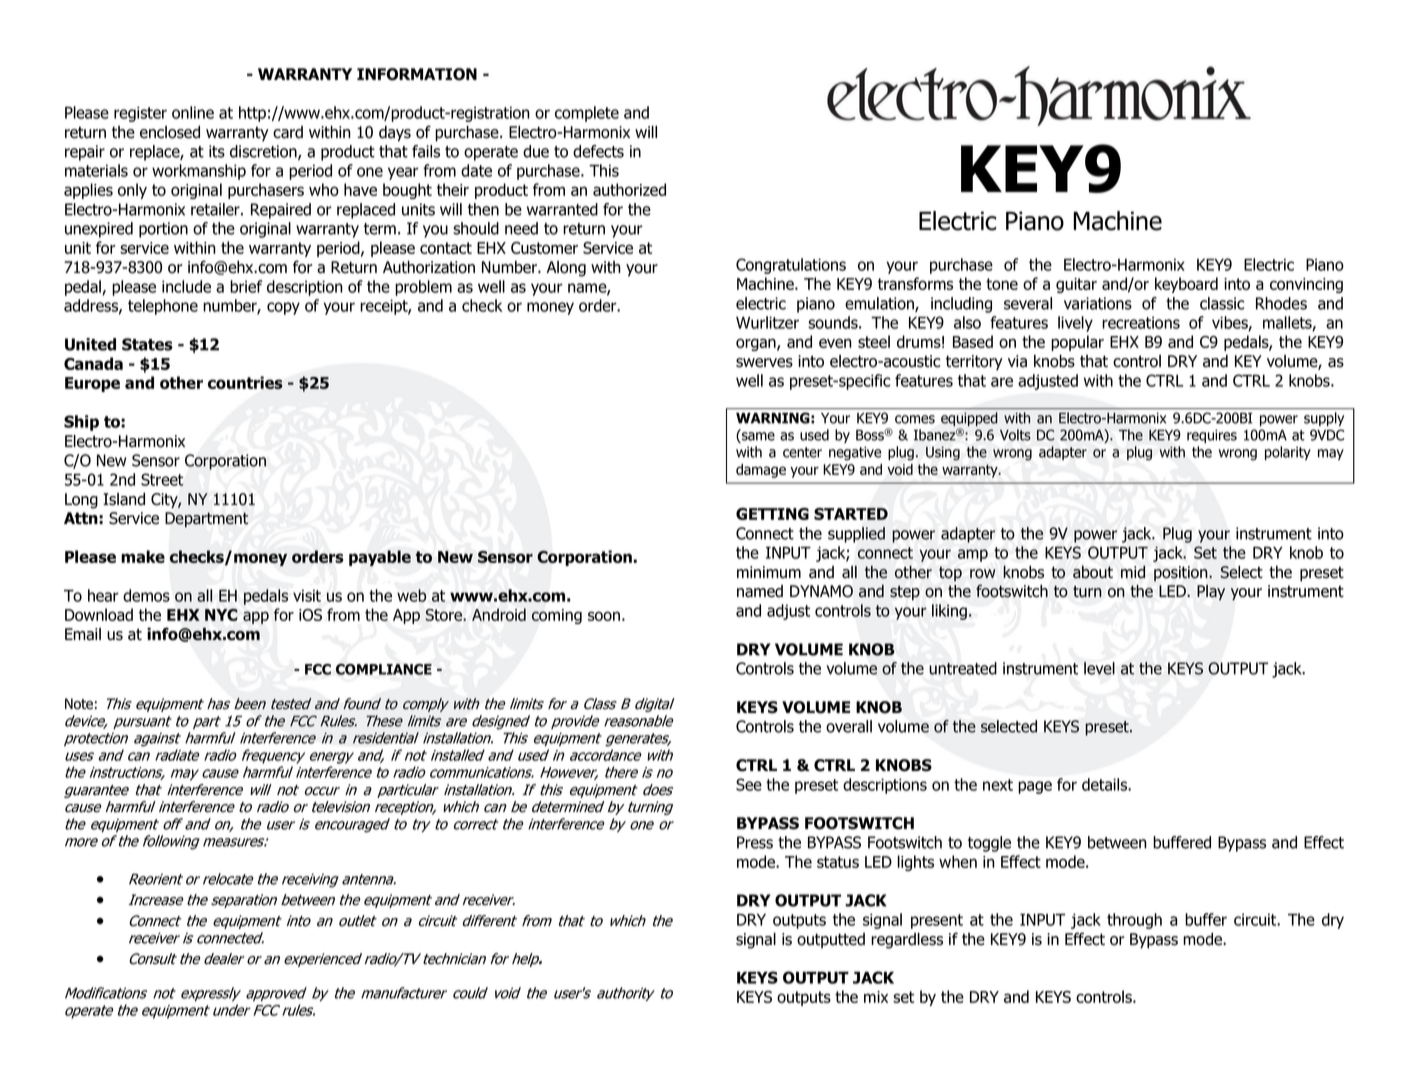 This page has height=1088, width=1408. What do you see at coordinates (288, 132) in the page?
I see `card` at bounding box center [288, 132].
